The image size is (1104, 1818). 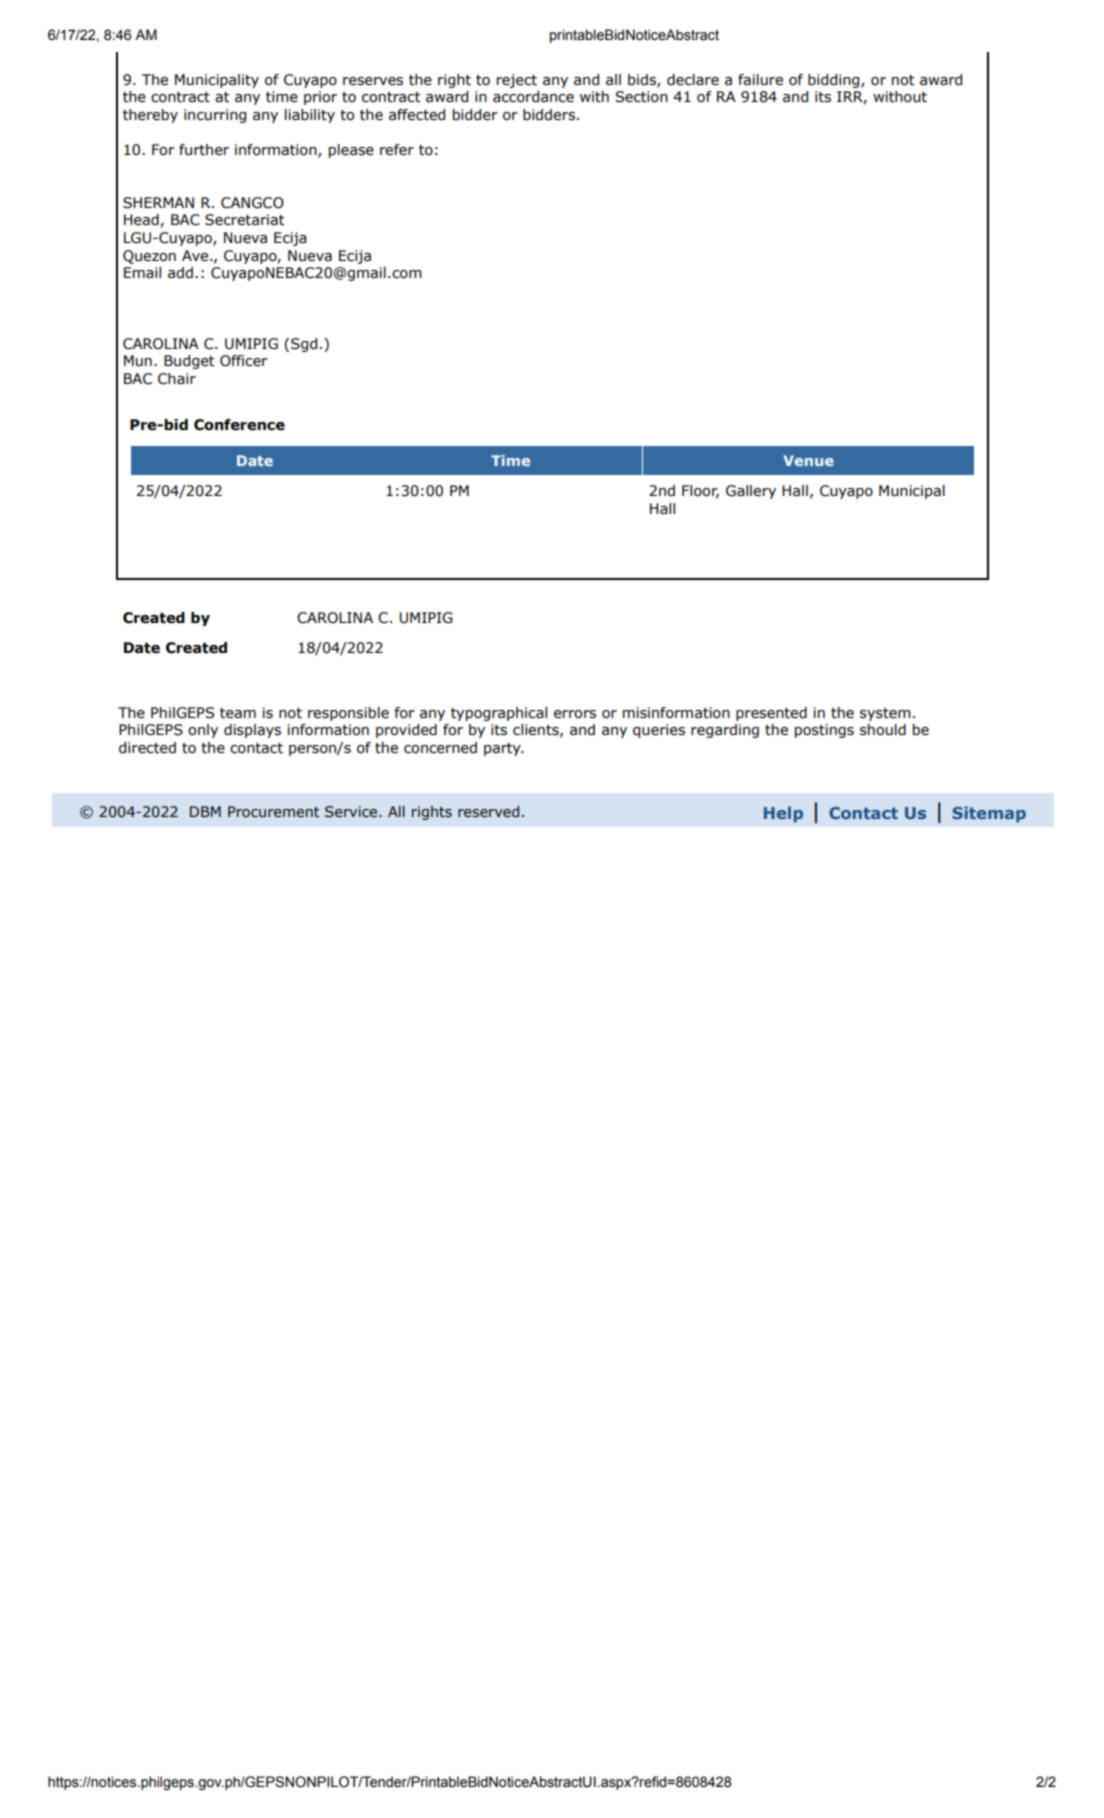 I want to click on failure, so click(x=760, y=80).
